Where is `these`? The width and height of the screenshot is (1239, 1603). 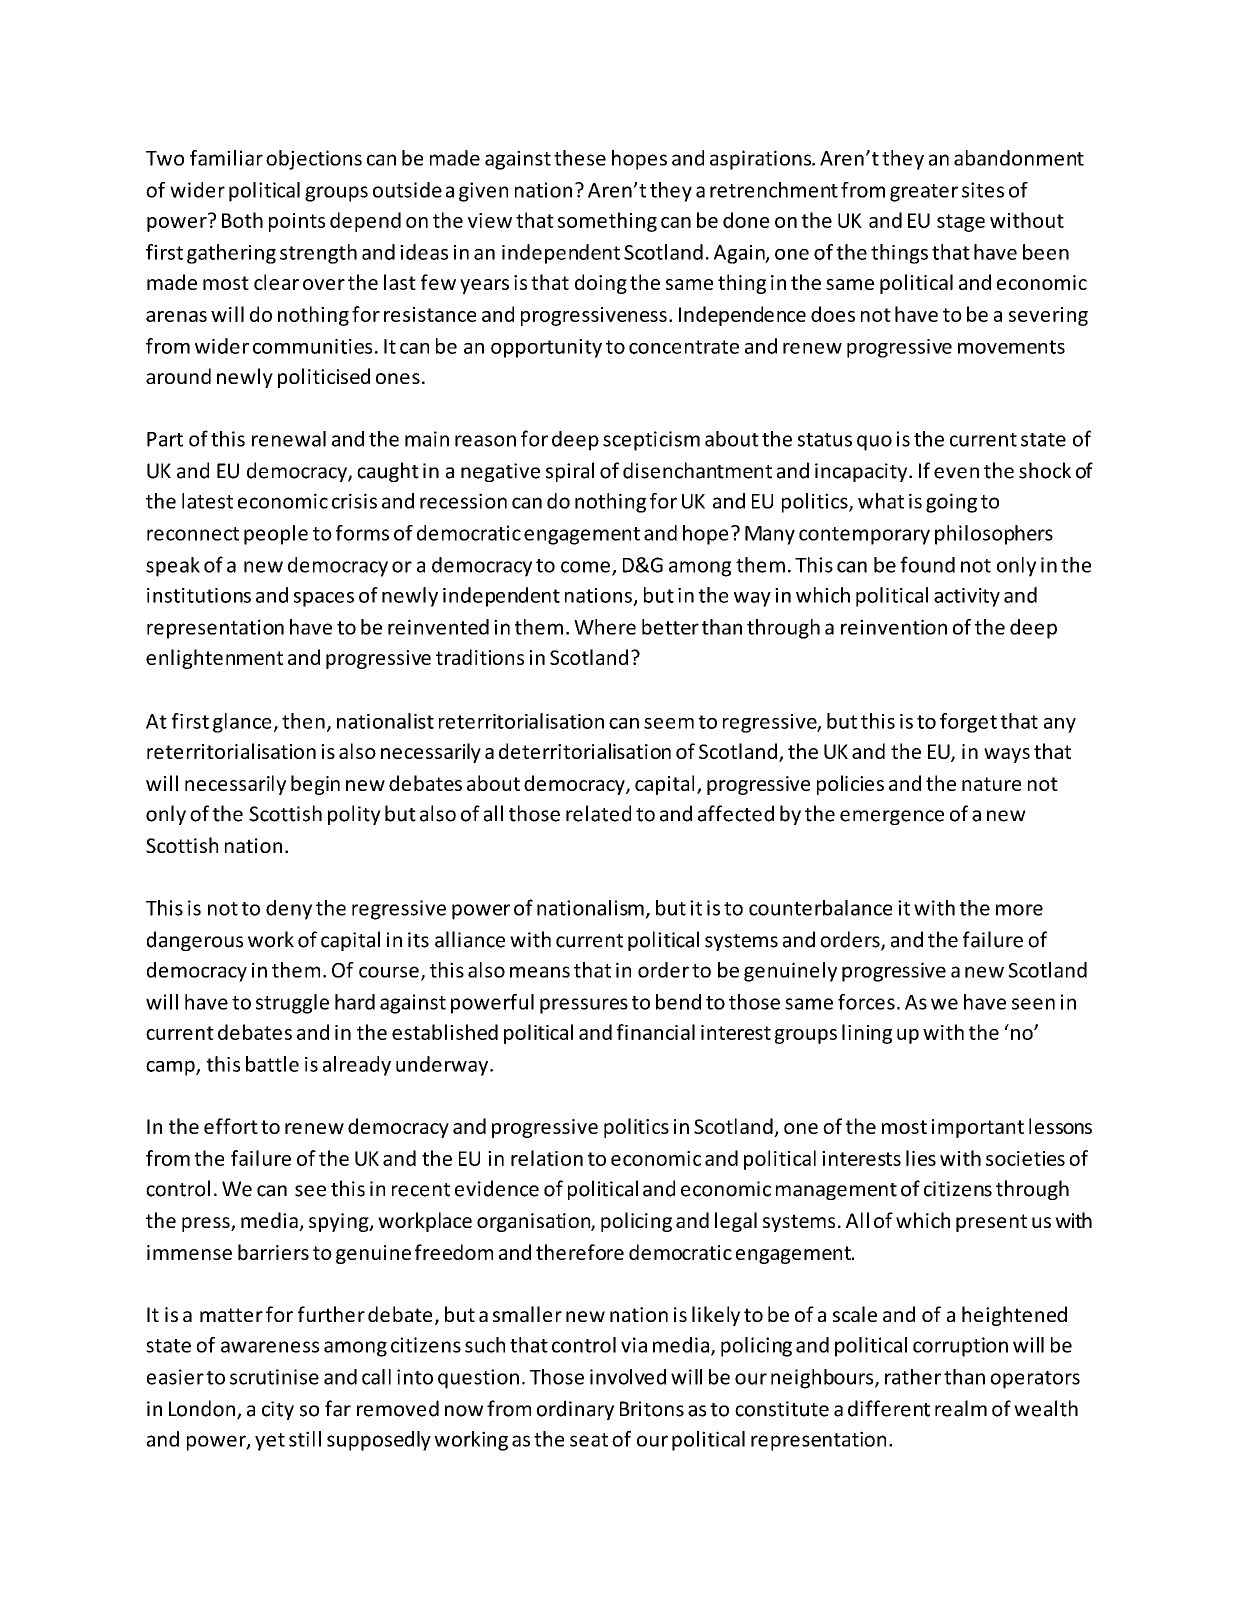 these is located at coordinates (580, 158).
